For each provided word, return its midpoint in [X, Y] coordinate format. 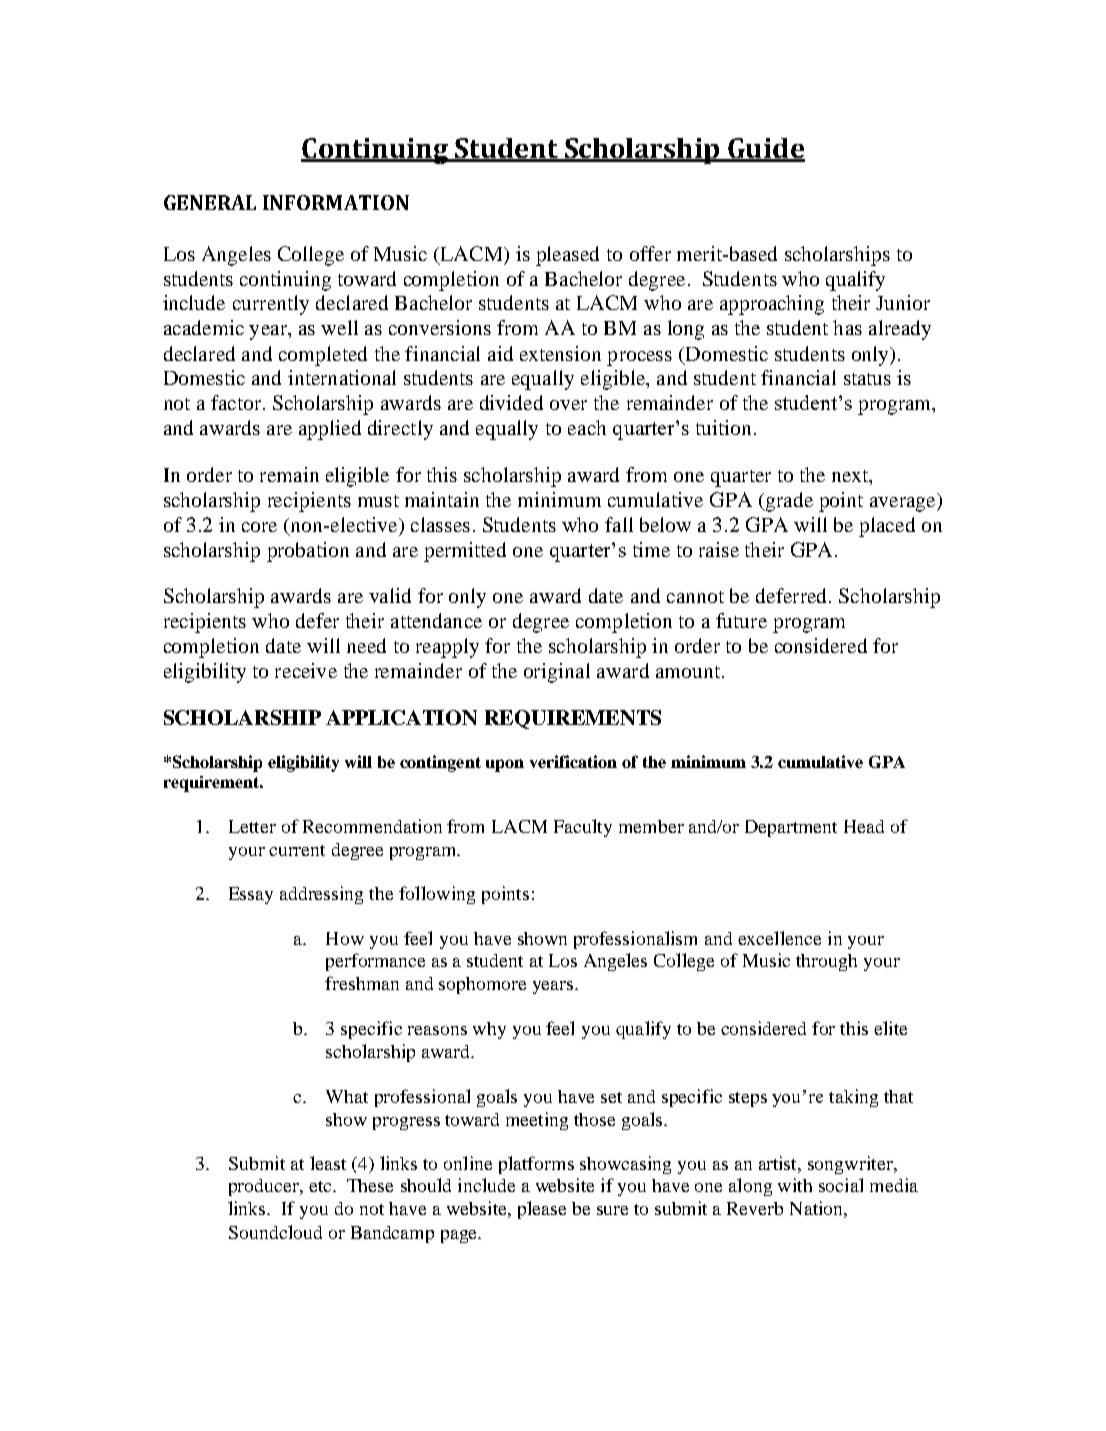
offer [650, 253]
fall [619, 524]
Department [791, 828]
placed [887, 527]
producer [265, 1187]
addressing [321, 895]
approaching [772, 305]
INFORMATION [336, 202]
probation [308, 552]
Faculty [583, 828]
